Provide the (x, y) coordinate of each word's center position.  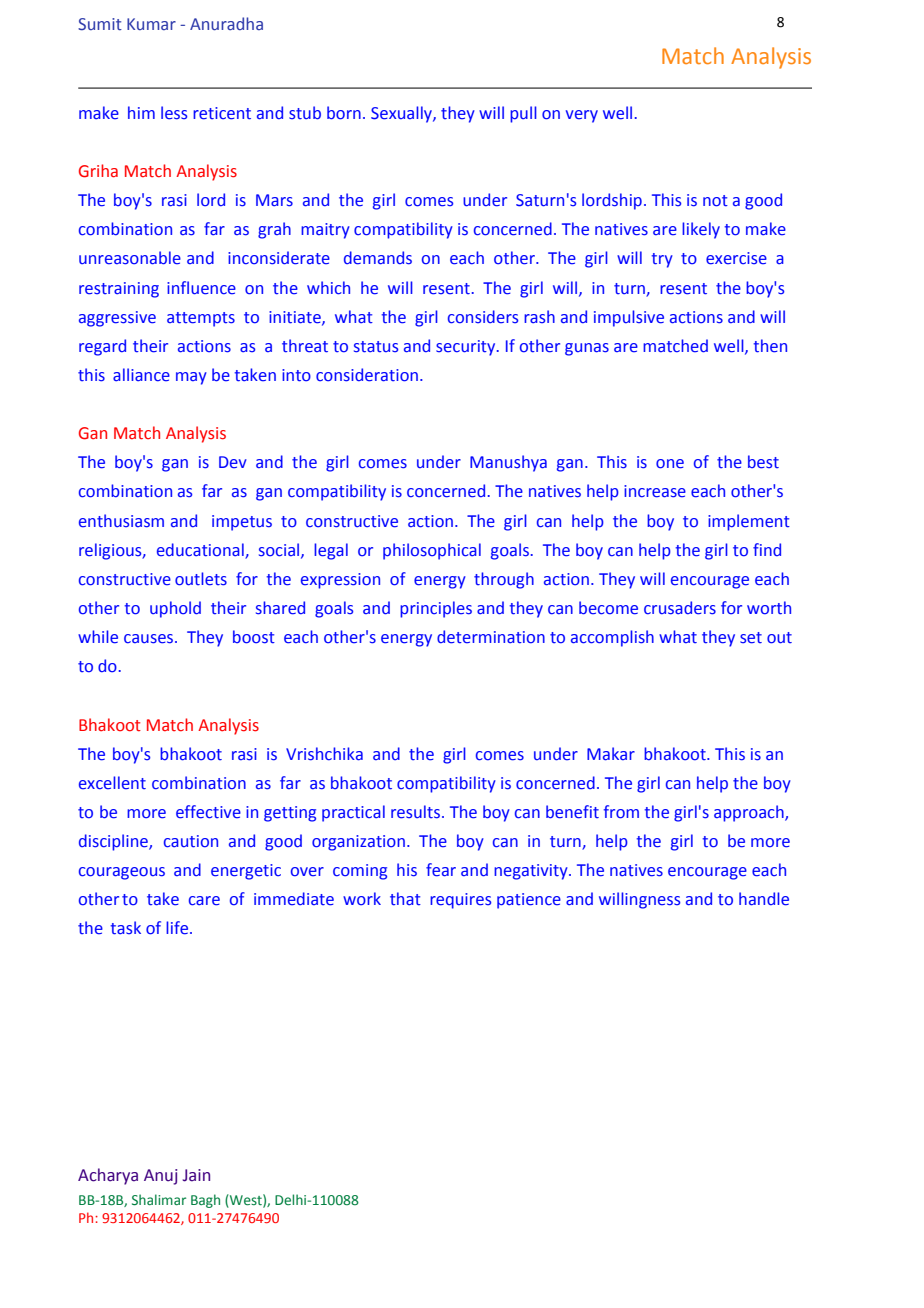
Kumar (151, 24)
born (344, 113)
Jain (196, 1175)
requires (460, 901)
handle (764, 899)
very (582, 116)
